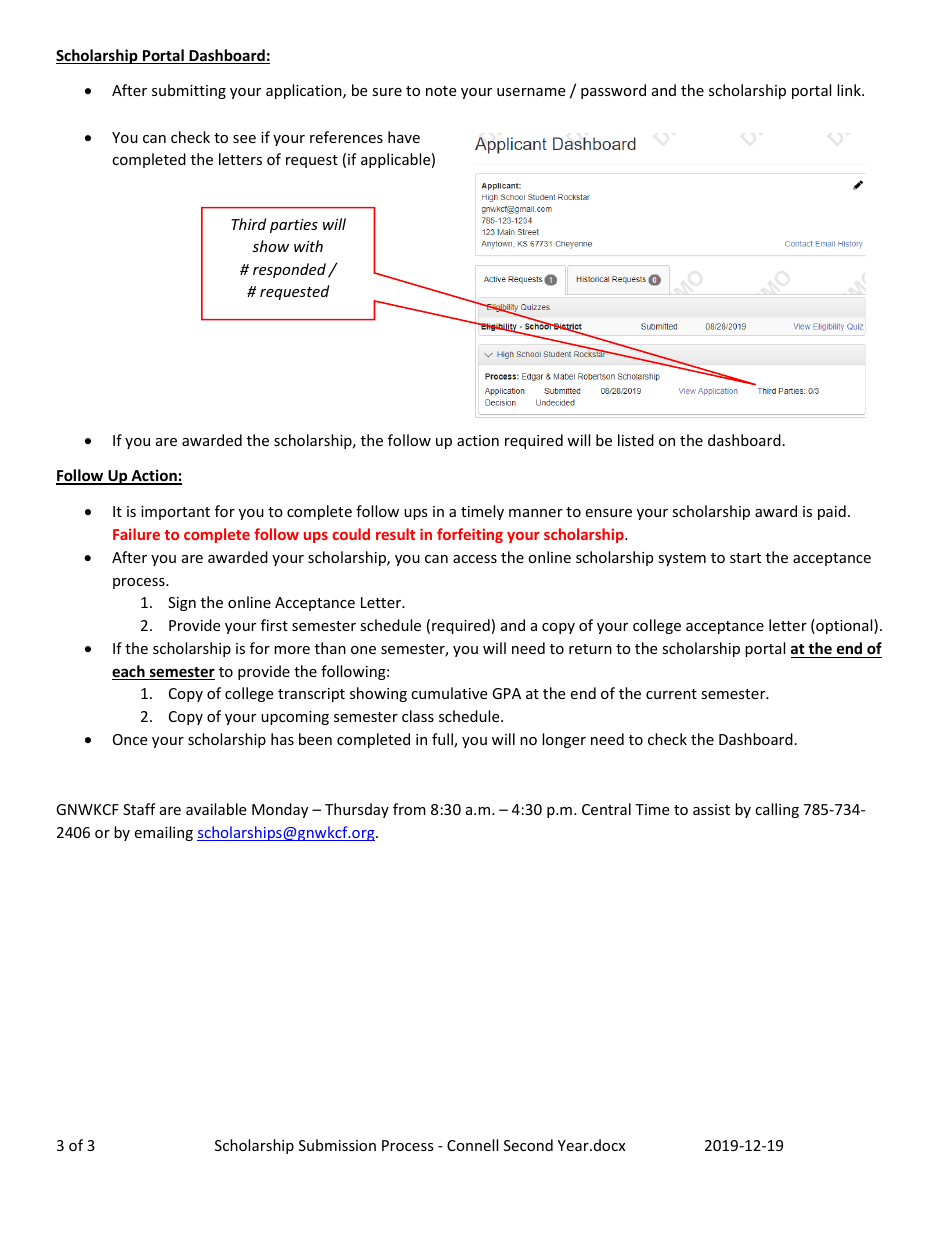 Image resolution: width=952 pixels, height=1233 pixels. What do you see at coordinates (182, 604) in the screenshot?
I see `Sign` at bounding box center [182, 604].
